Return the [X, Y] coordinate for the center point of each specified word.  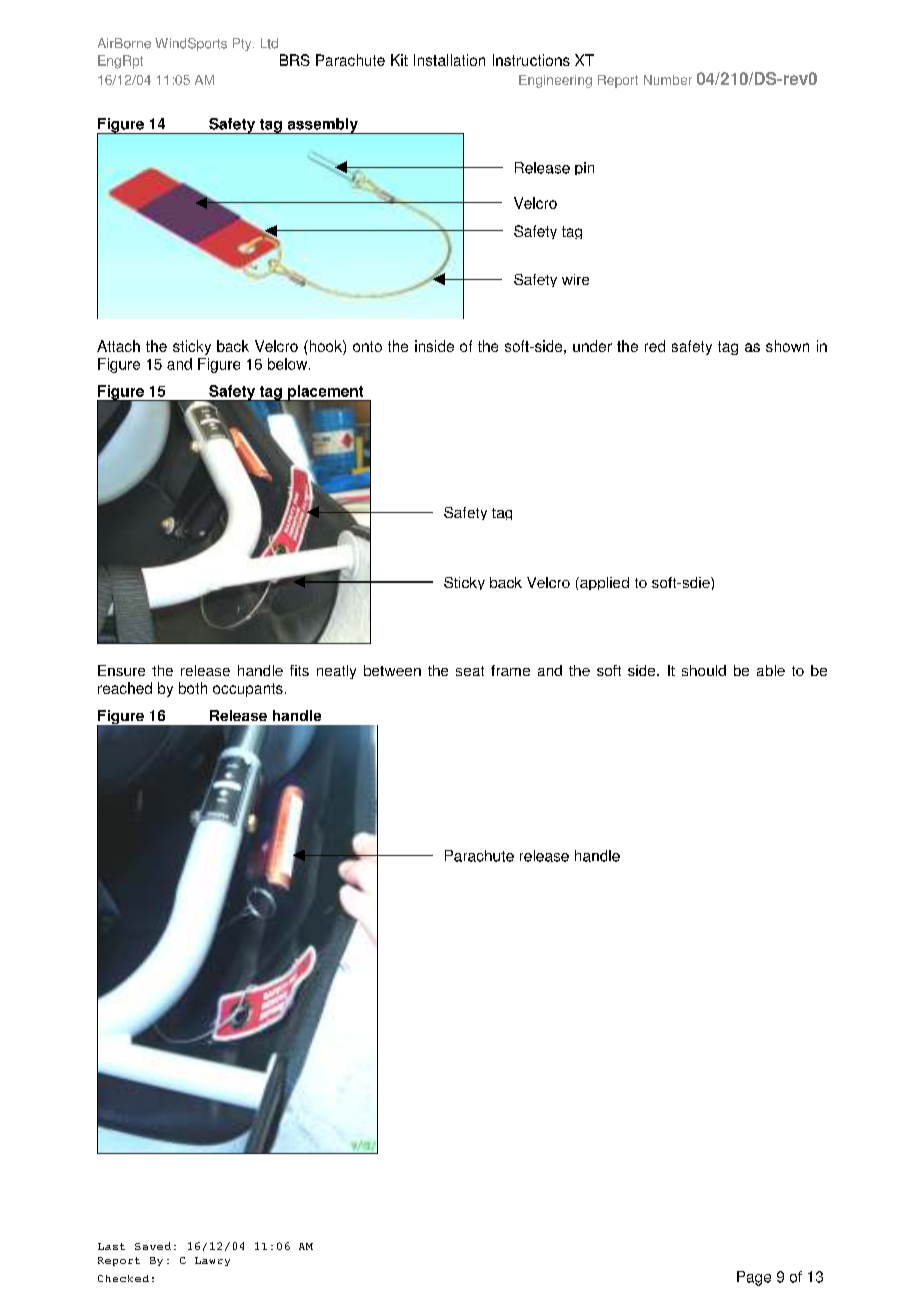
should [704, 670]
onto [367, 346]
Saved [153, 1246]
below [289, 364]
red [655, 346]
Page [754, 1278]
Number [668, 80]
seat [470, 671]
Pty [243, 44]
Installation [449, 60]
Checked [123, 1278]
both [193, 688]
